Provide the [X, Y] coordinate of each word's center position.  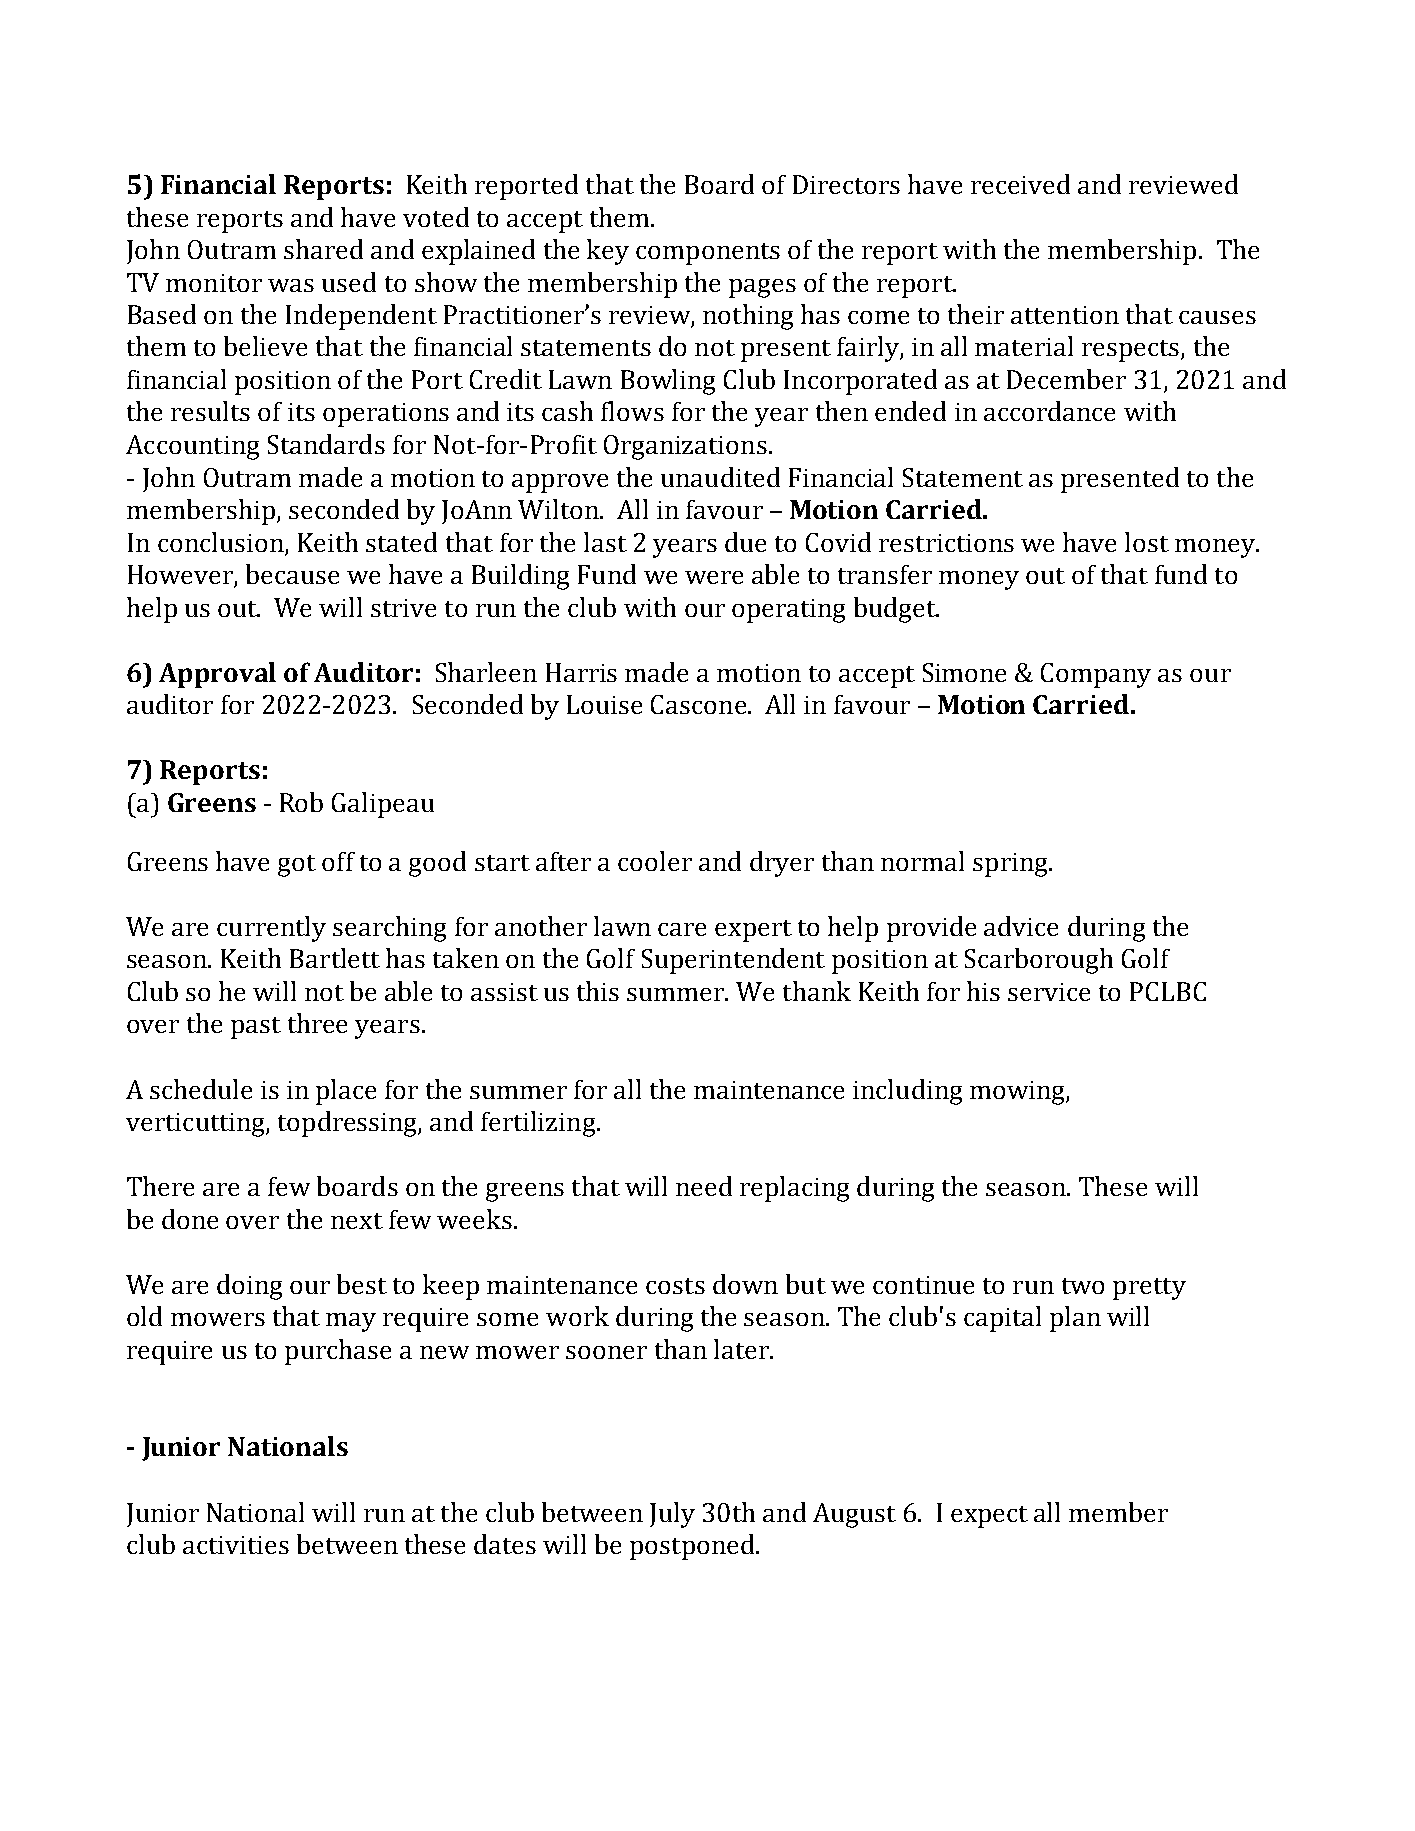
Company [1096, 675]
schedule [201, 1089]
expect [989, 1517]
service [1049, 992]
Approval [217, 675]
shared [323, 249]
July [672, 1515]
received [1020, 184]
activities [236, 1545]
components [708, 254]
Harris [581, 672]
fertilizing [539, 1124]
